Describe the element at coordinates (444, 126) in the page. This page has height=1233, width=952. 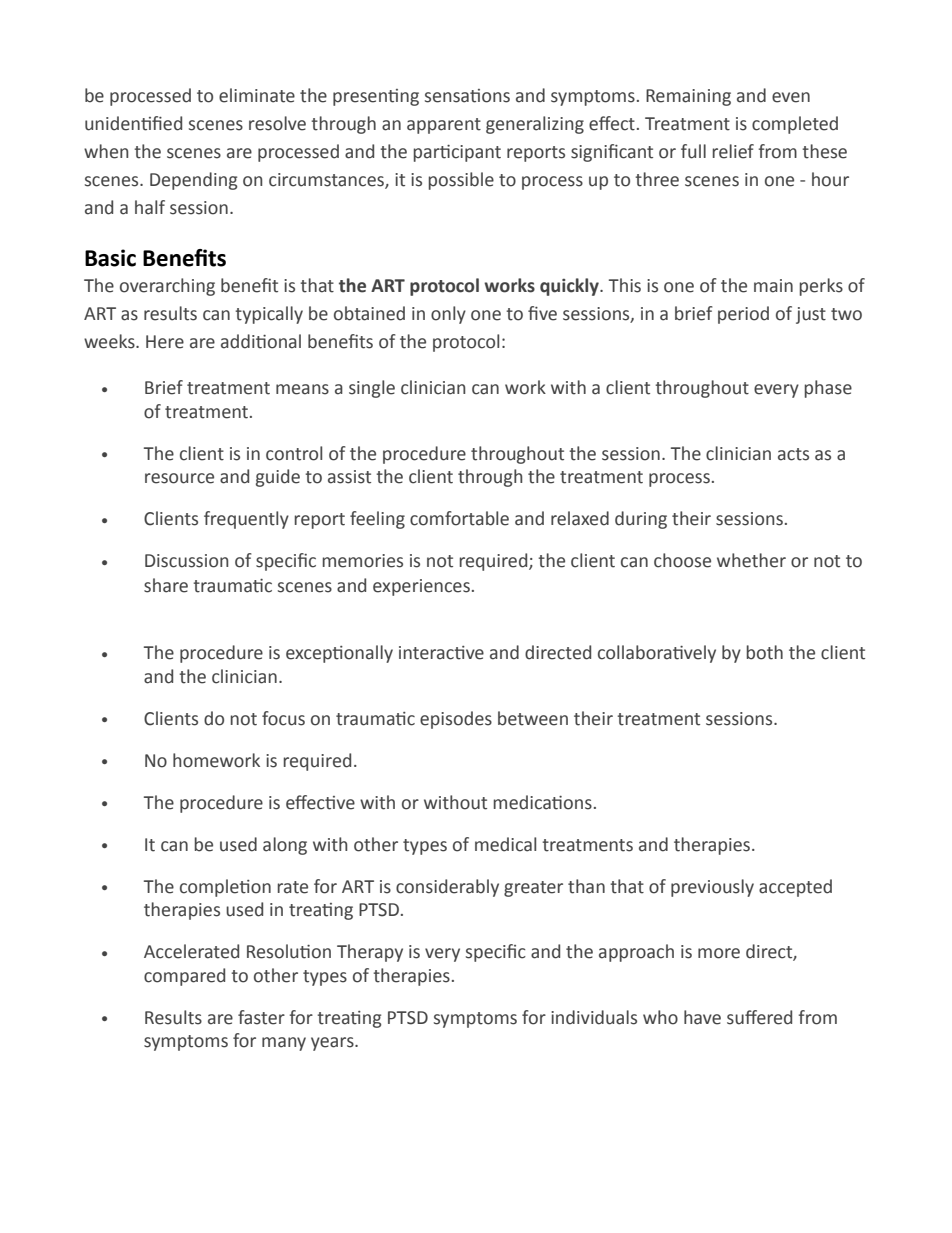
I see `apparent` at that location.
